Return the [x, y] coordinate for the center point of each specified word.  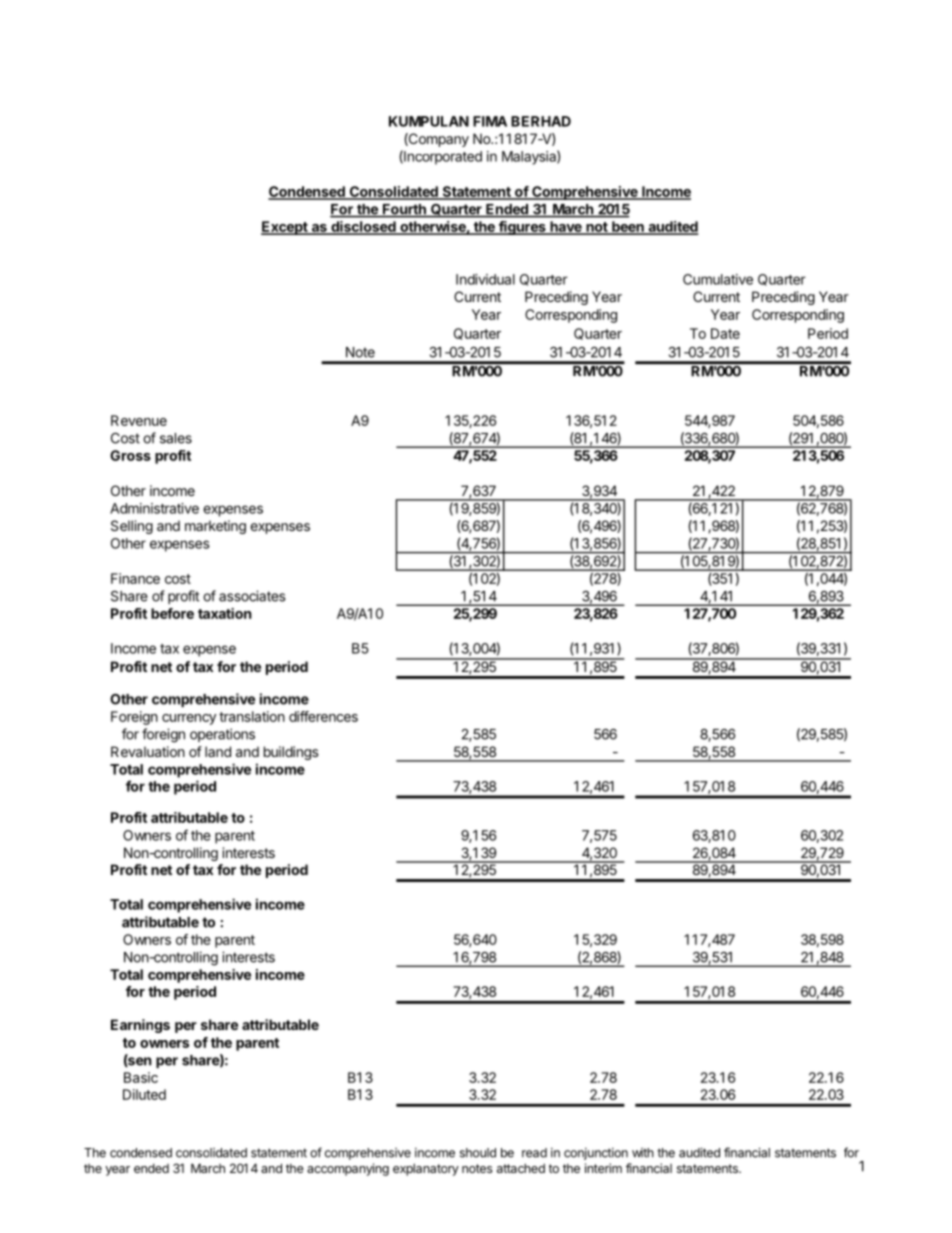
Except [285, 228]
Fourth [404, 210]
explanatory [426, 1169]
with [643, 1153]
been [628, 228]
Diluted [144, 1094]
